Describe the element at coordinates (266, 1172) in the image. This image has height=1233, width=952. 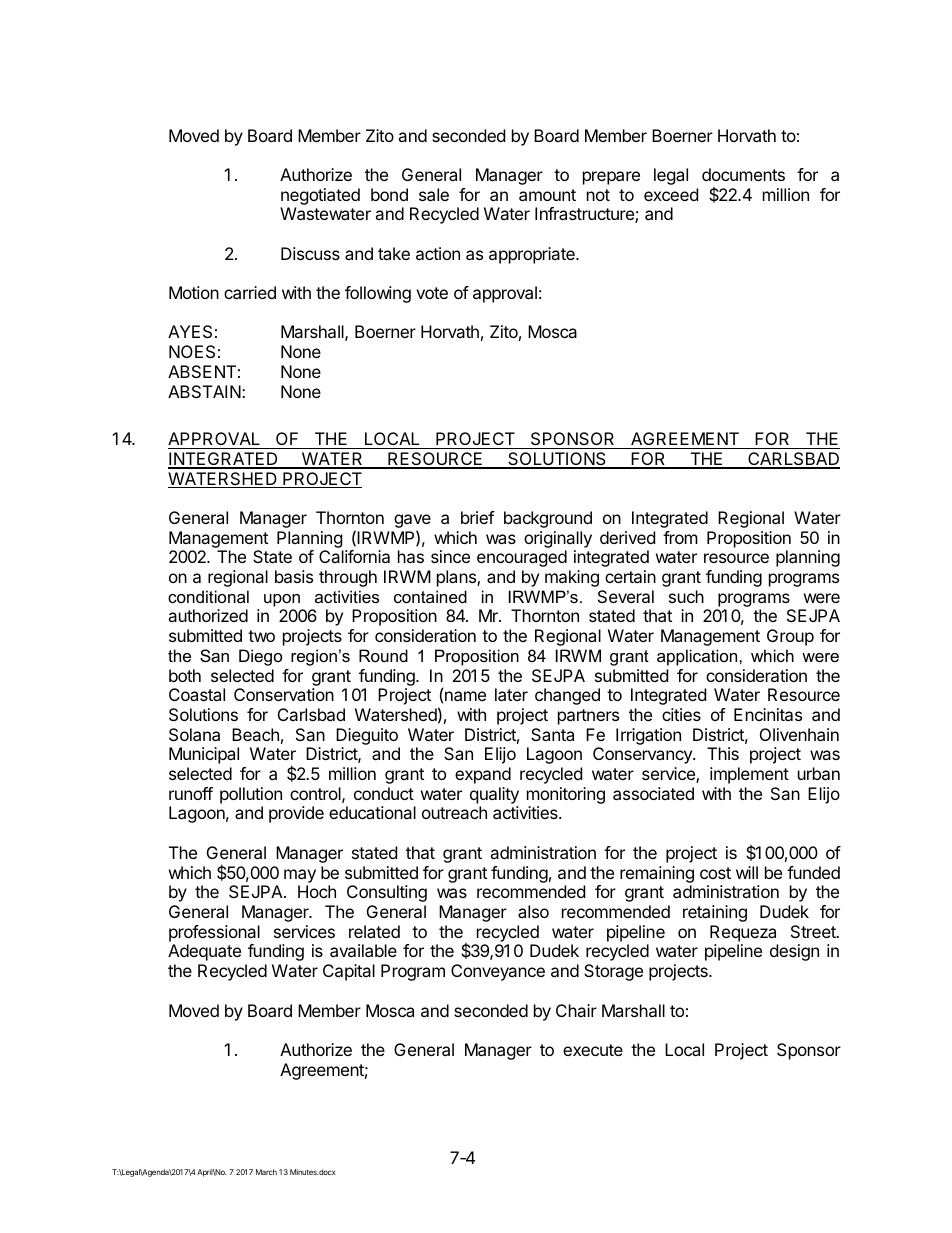
I see `March` at that location.
